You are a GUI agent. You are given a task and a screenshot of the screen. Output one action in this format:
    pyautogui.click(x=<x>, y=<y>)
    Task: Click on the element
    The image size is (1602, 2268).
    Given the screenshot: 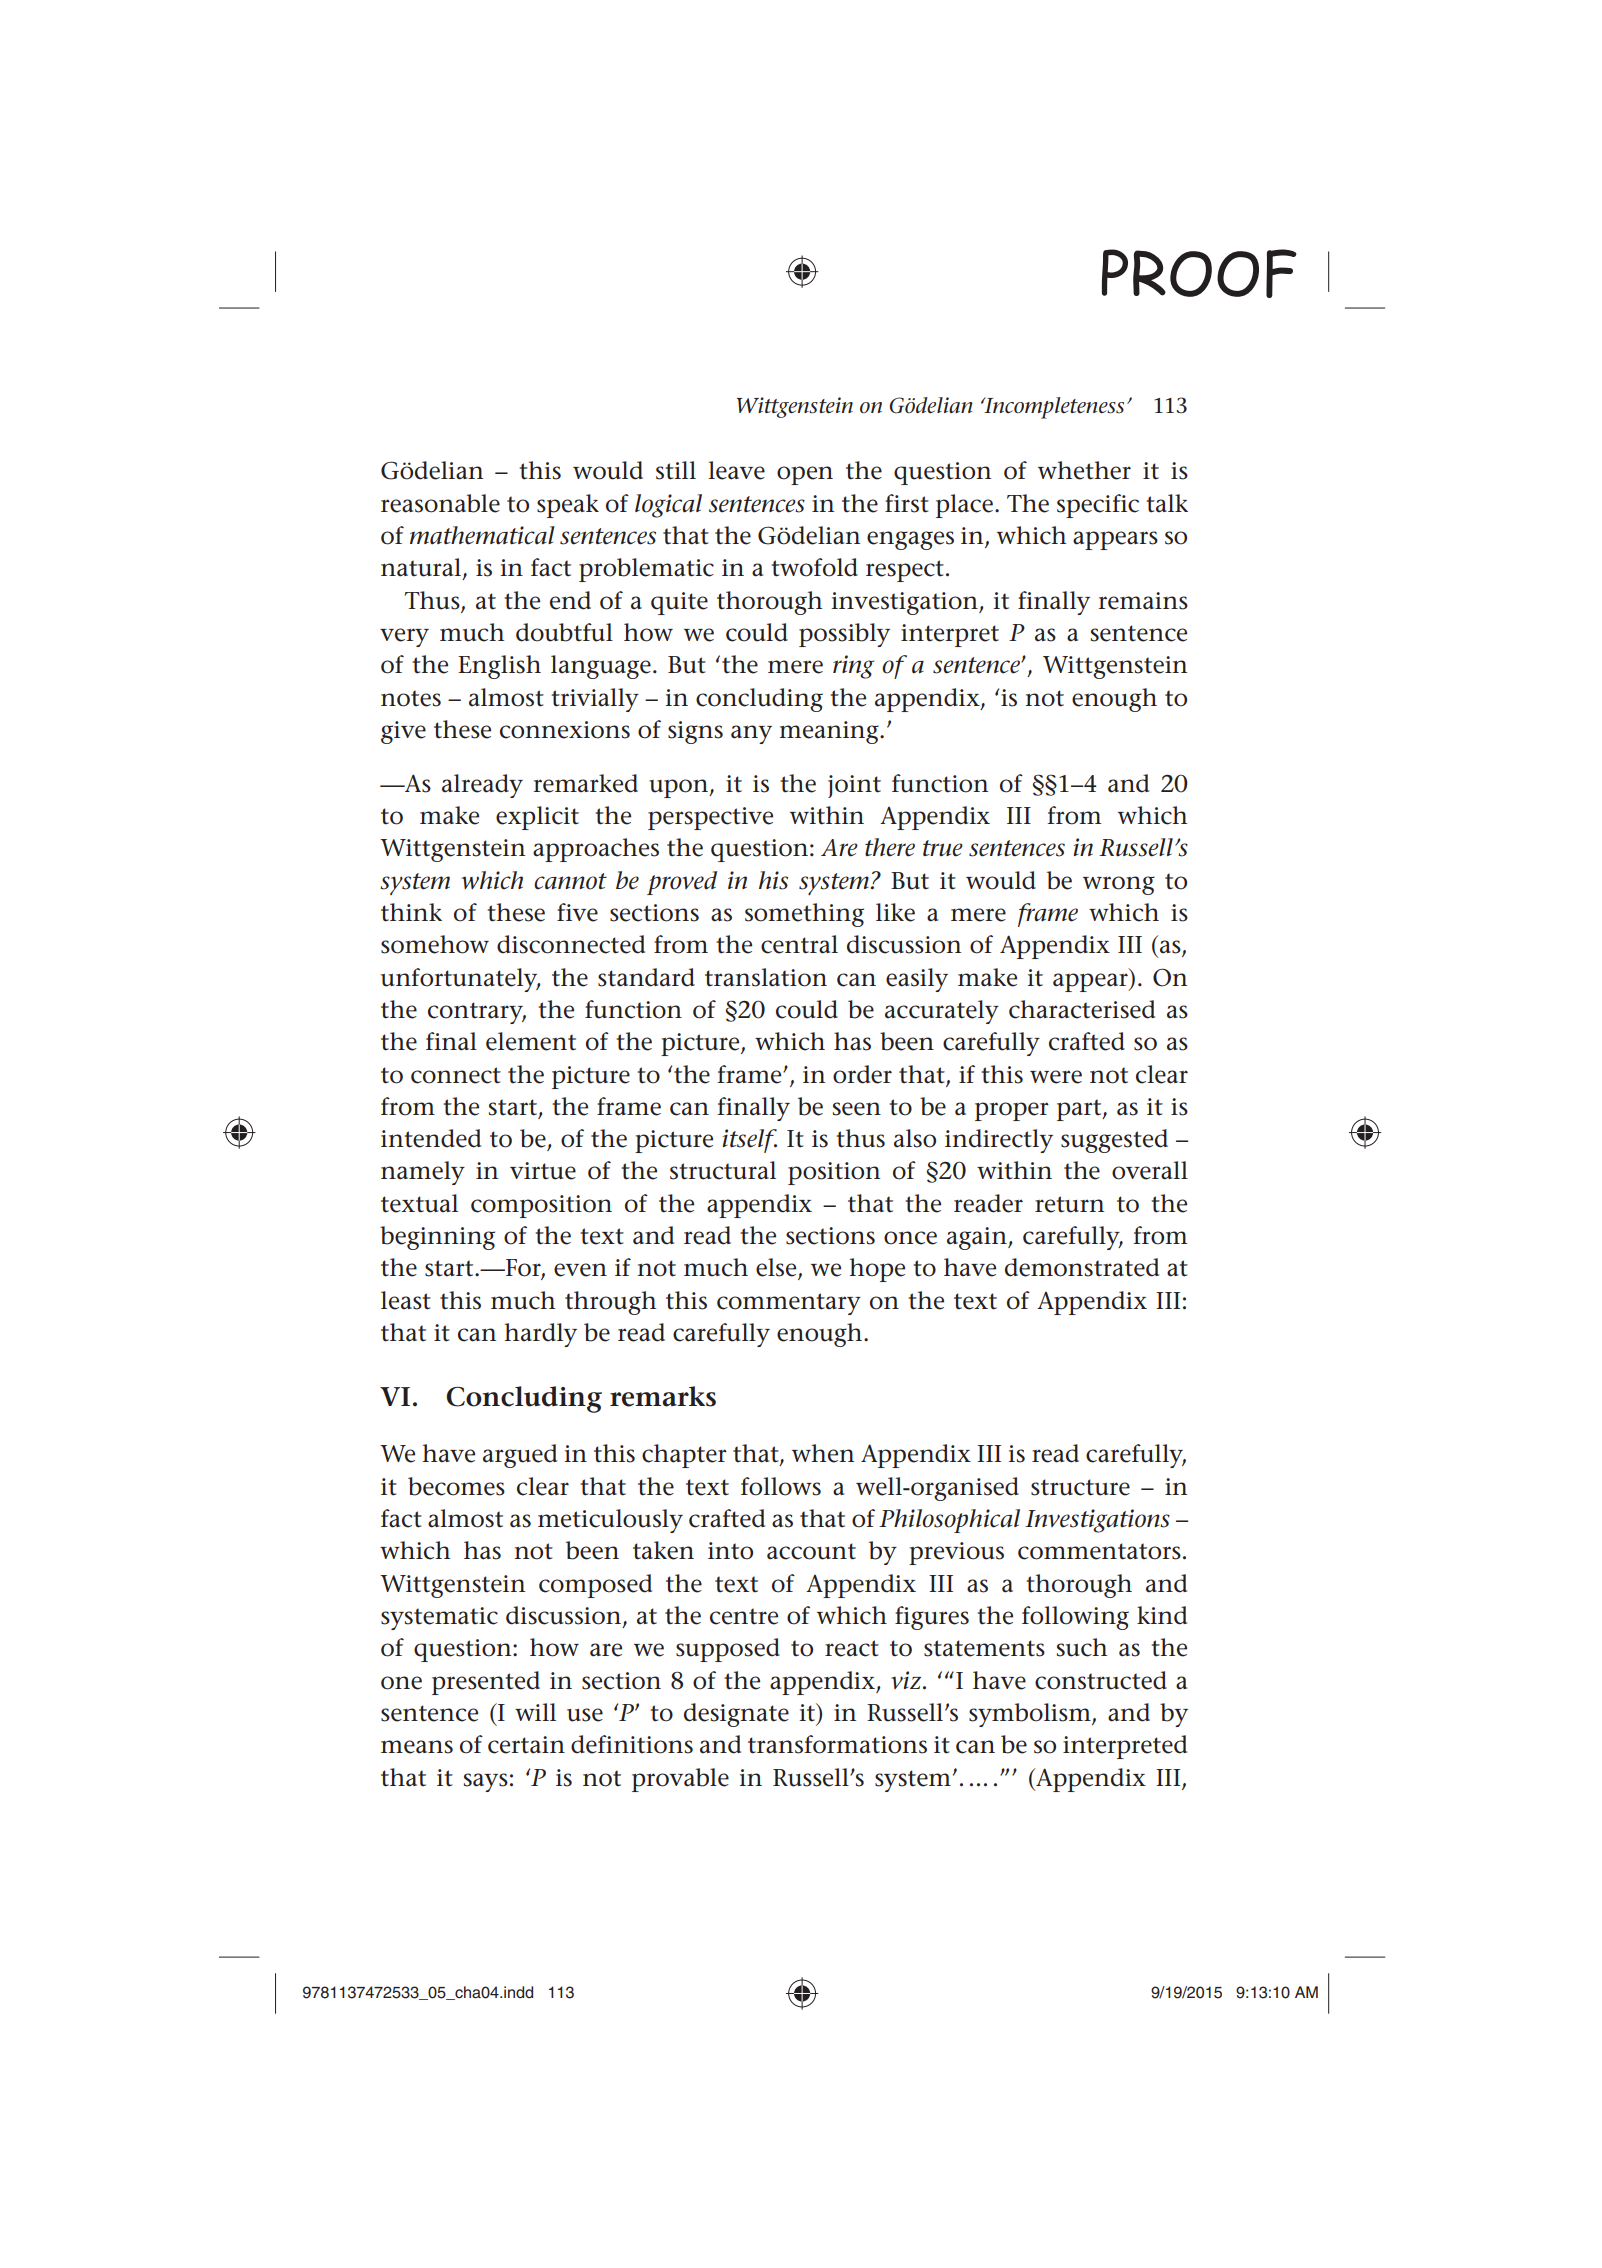 What is the action you would take?
    pyautogui.click(x=531, y=1041)
